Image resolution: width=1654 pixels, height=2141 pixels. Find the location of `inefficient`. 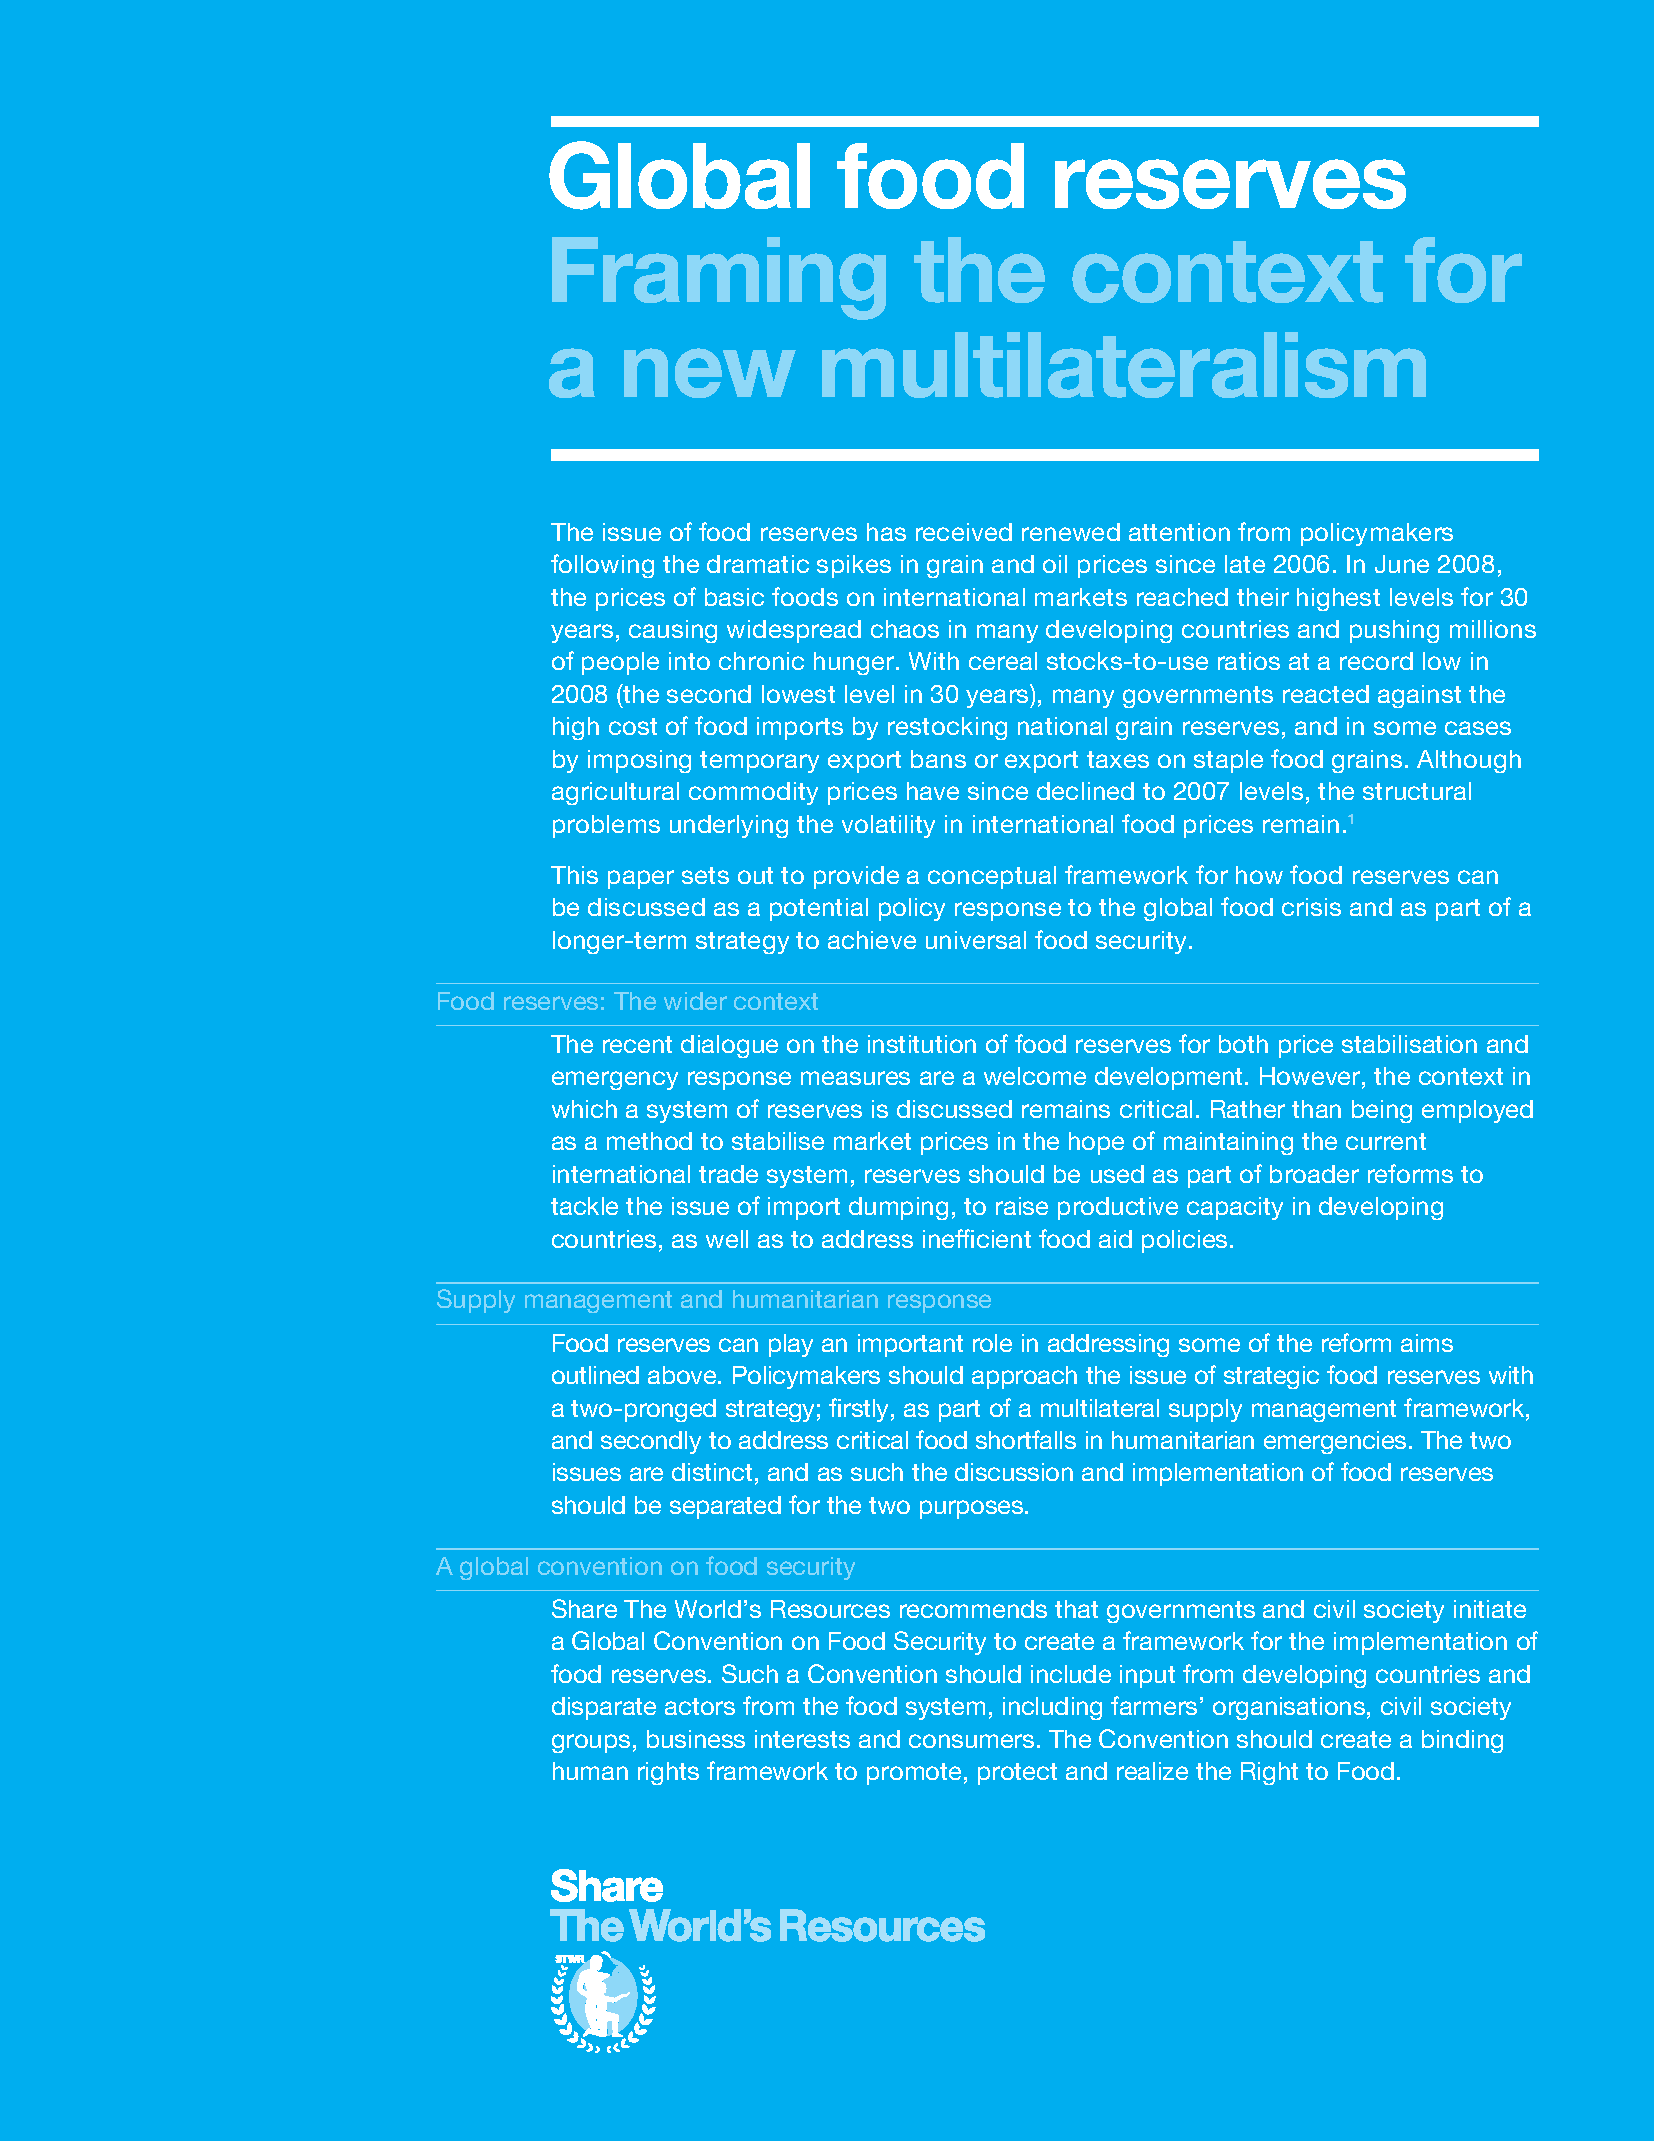

inefficient is located at coordinates (977, 1238).
